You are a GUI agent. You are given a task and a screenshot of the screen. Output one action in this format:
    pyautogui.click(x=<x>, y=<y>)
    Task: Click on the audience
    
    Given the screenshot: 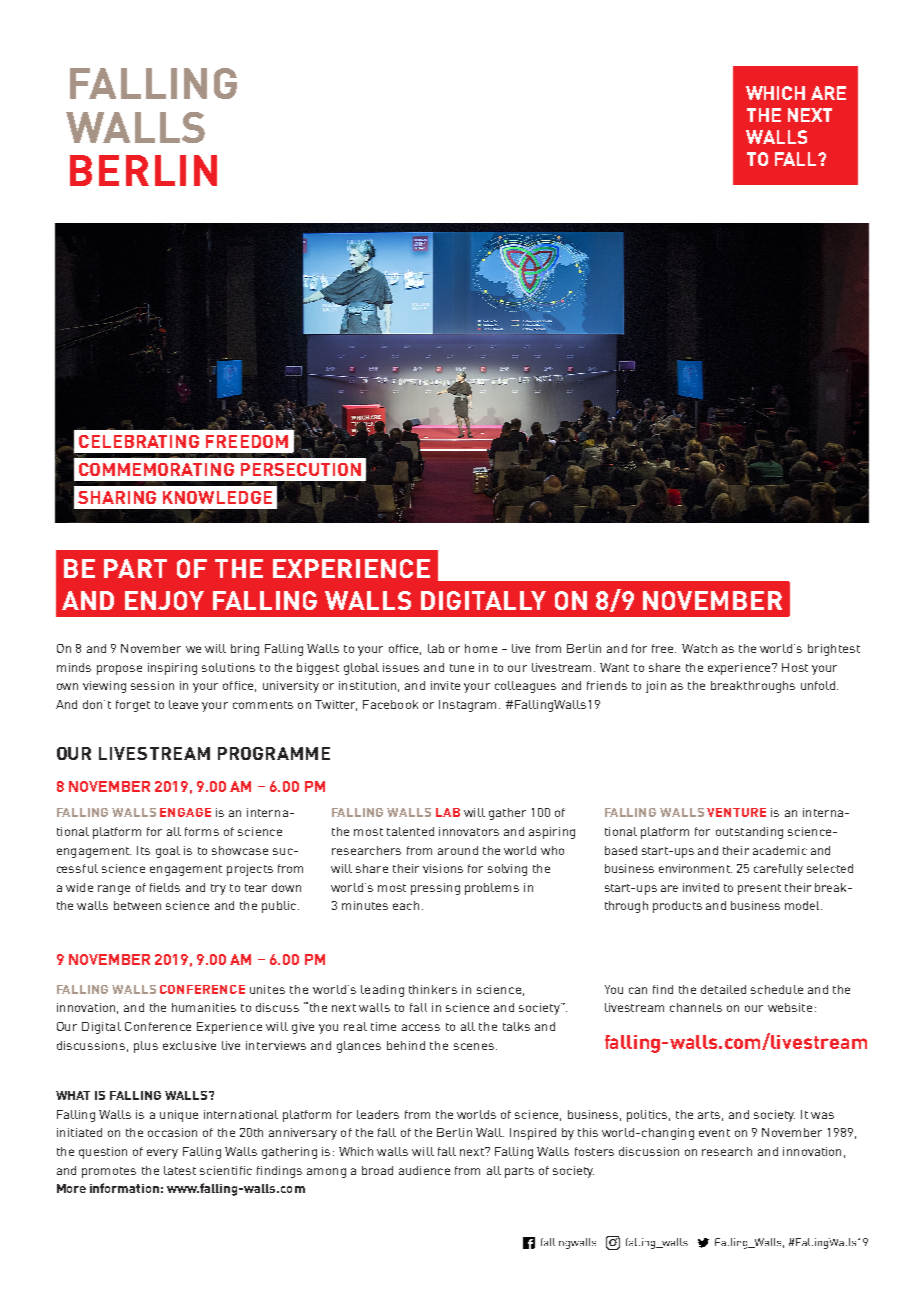 What is the action you would take?
    pyautogui.click(x=424, y=1170)
